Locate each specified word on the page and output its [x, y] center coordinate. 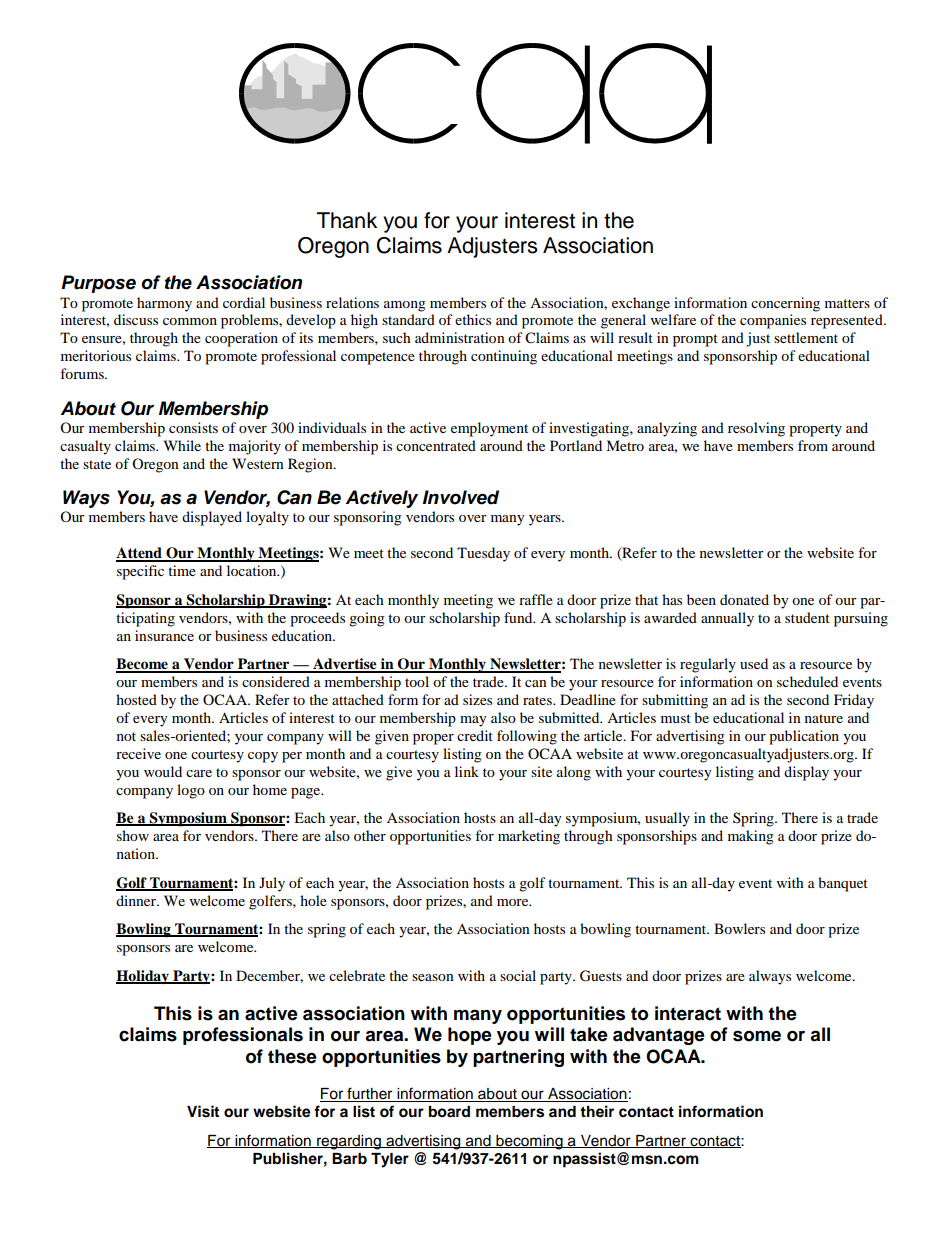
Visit [203, 1111]
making [751, 837]
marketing [529, 837]
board [449, 1112]
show [133, 835]
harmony [164, 304]
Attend [140, 554]
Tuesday [483, 554]
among [405, 306]
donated [744, 599]
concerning [785, 304]
